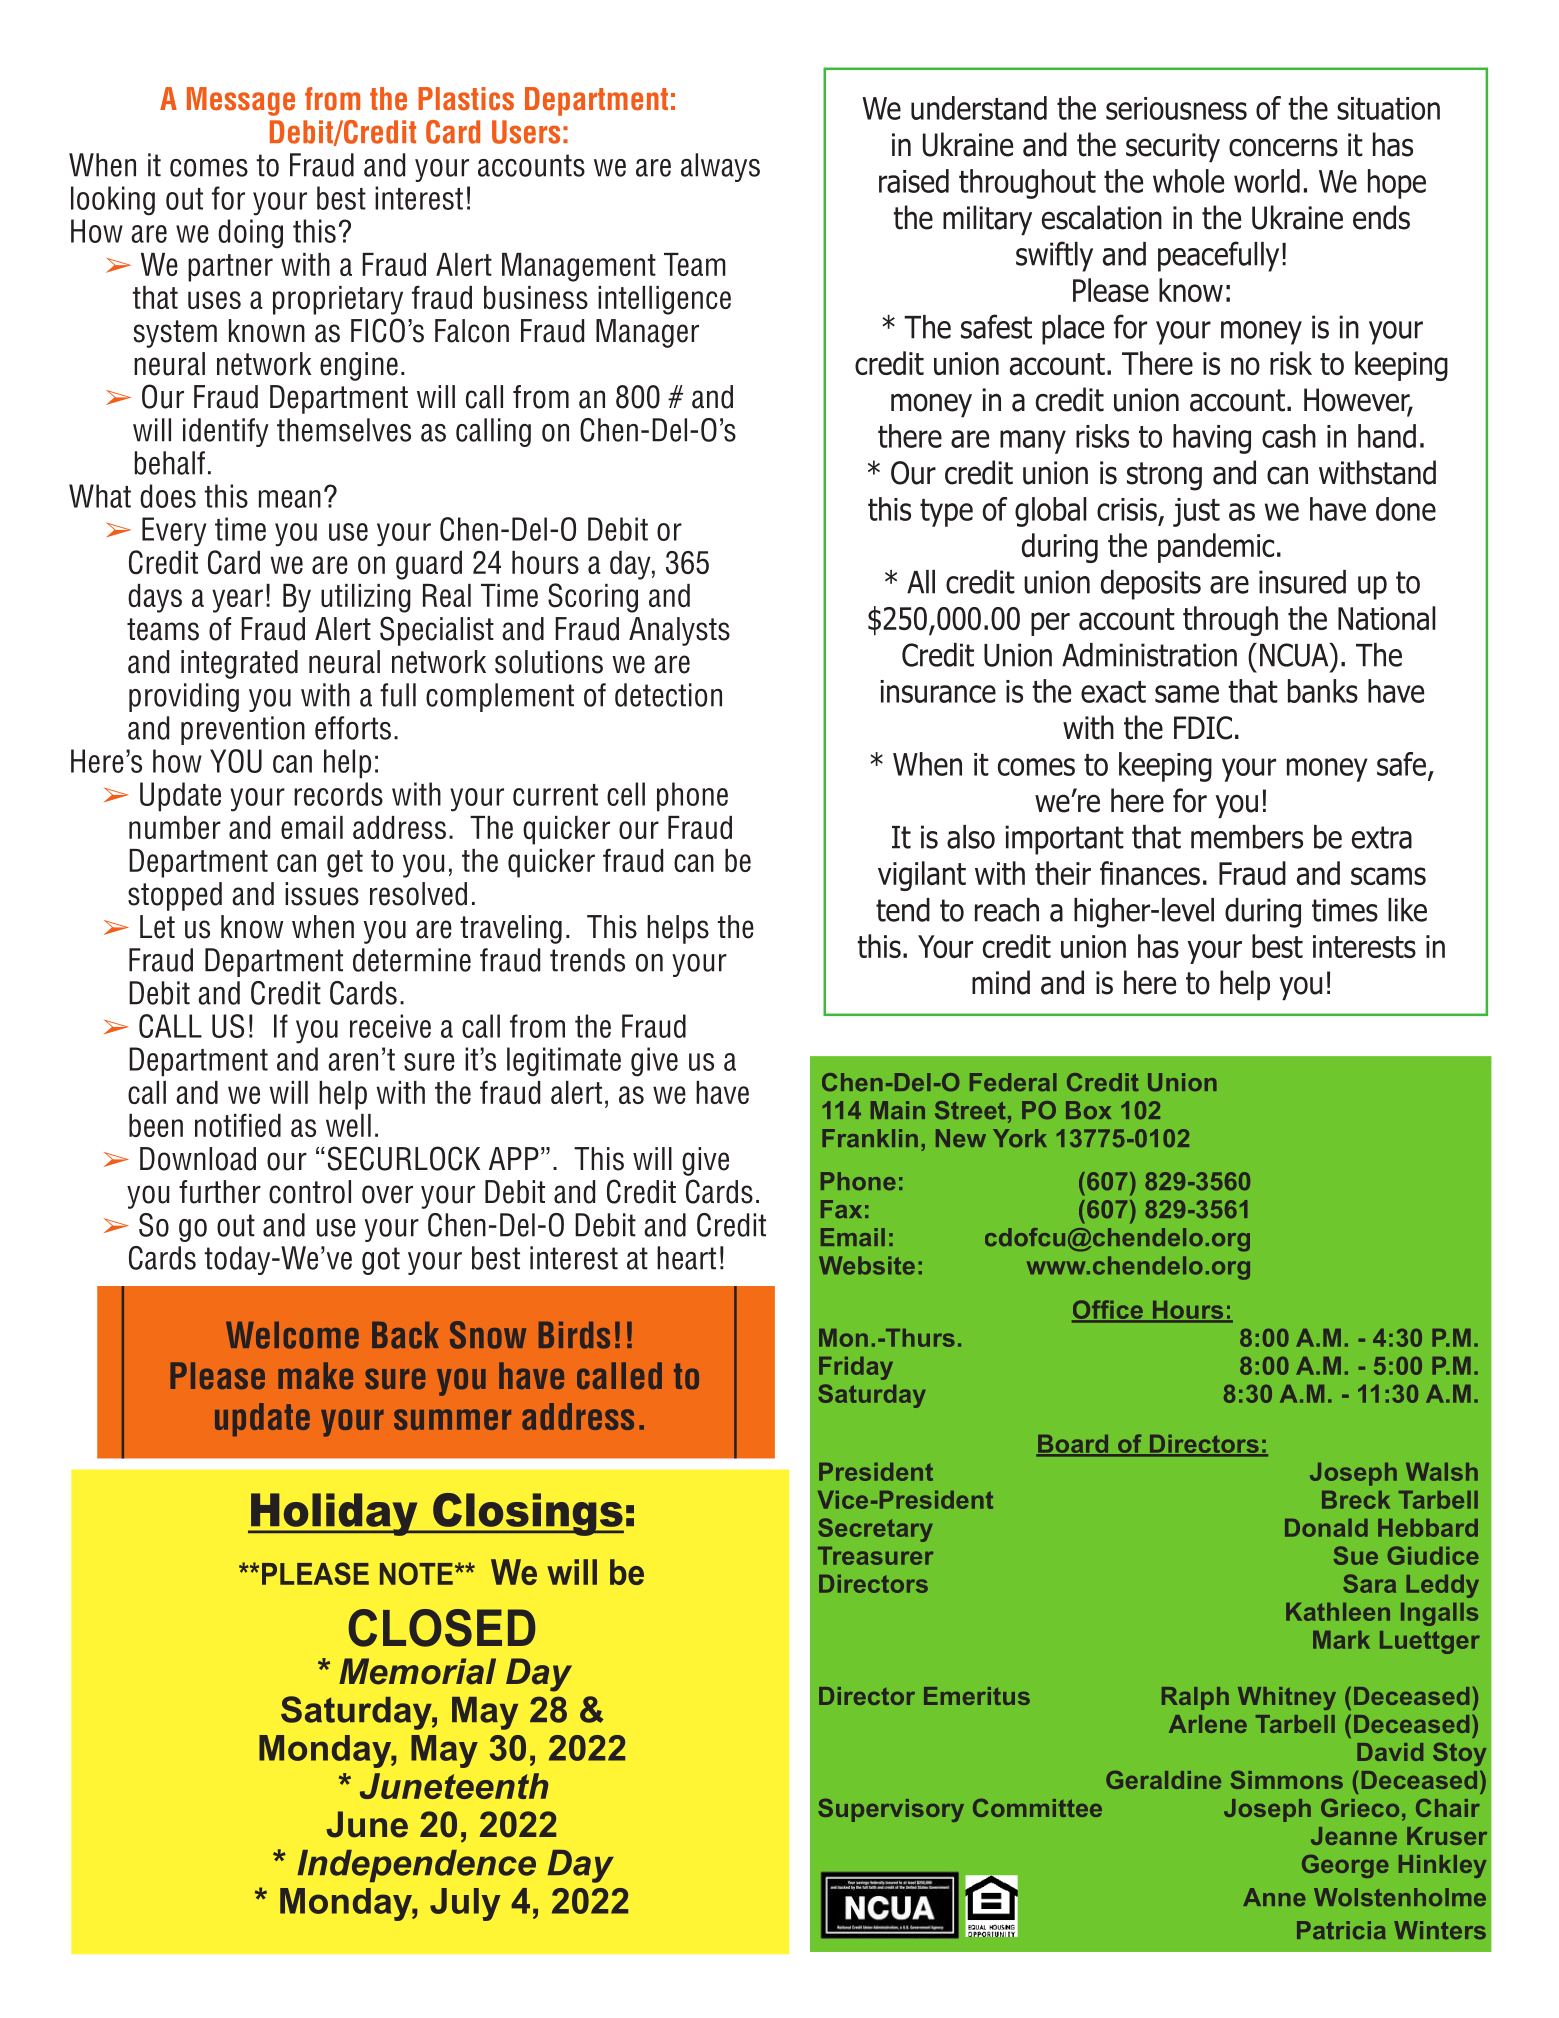 This screenshot has height=2018, width=1559. What do you see at coordinates (891, 1810) in the screenshot?
I see `Supervisory` at bounding box center [891, 1810].
